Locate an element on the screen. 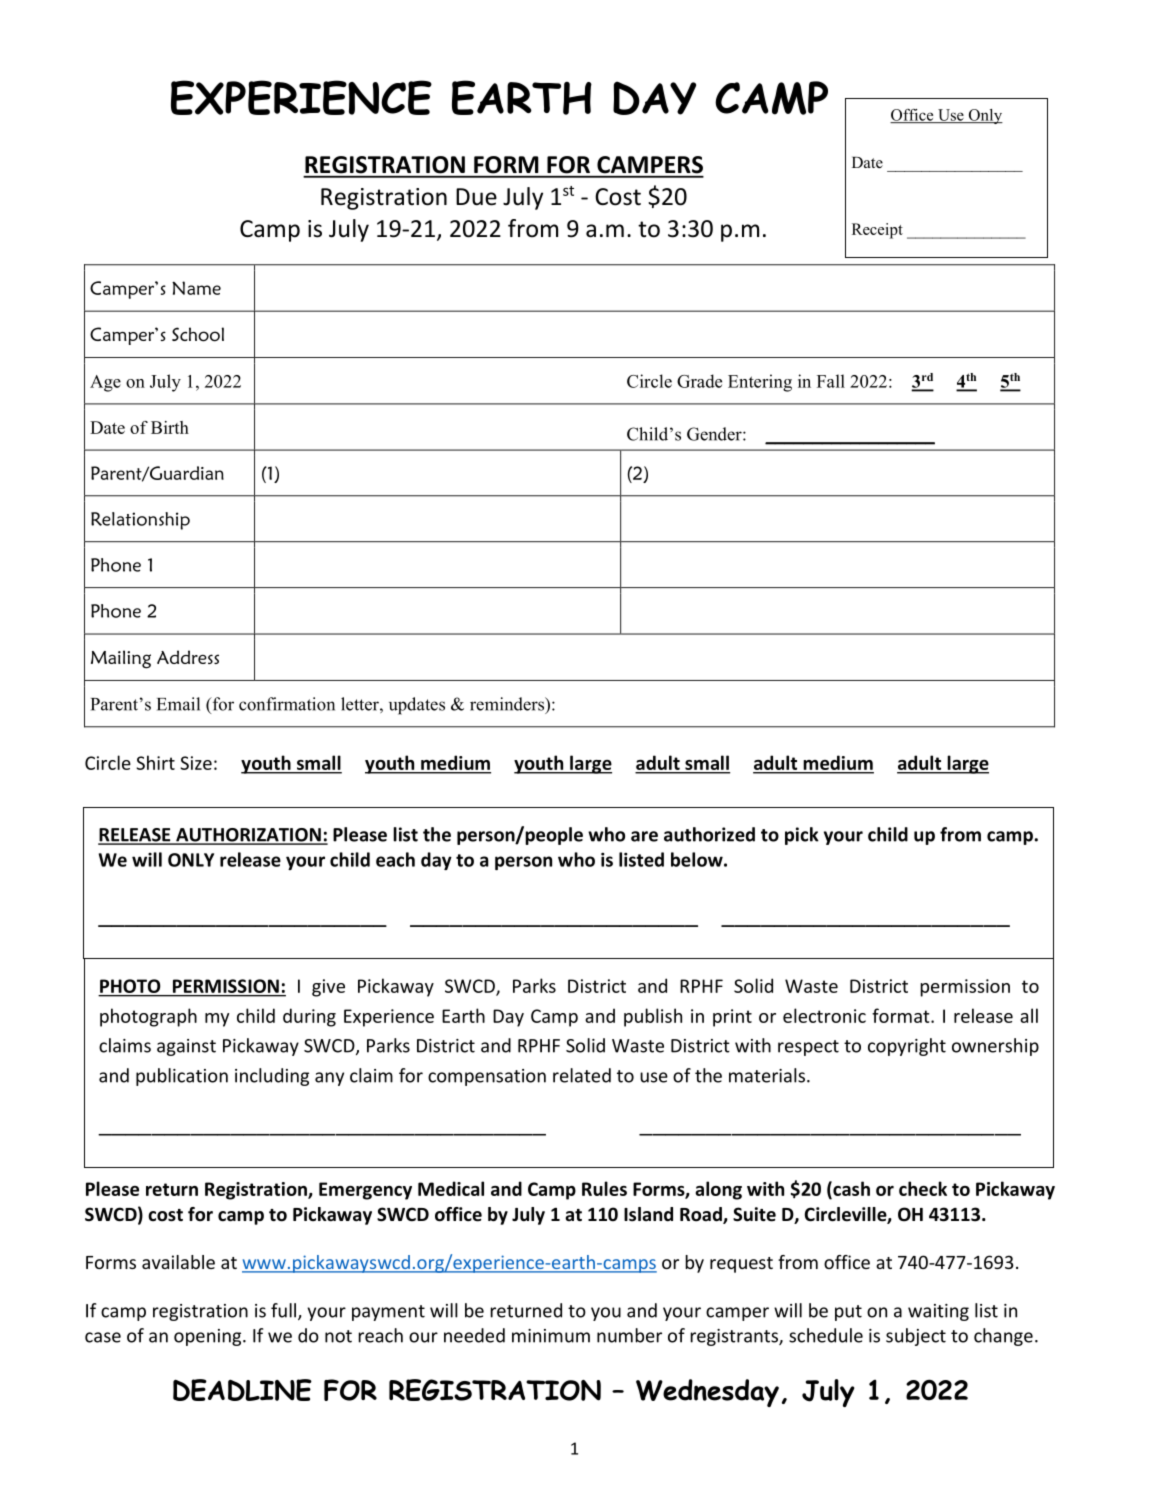 This screenshot has height=1486, width=1149. Name is located at coordinates (196, 288).
